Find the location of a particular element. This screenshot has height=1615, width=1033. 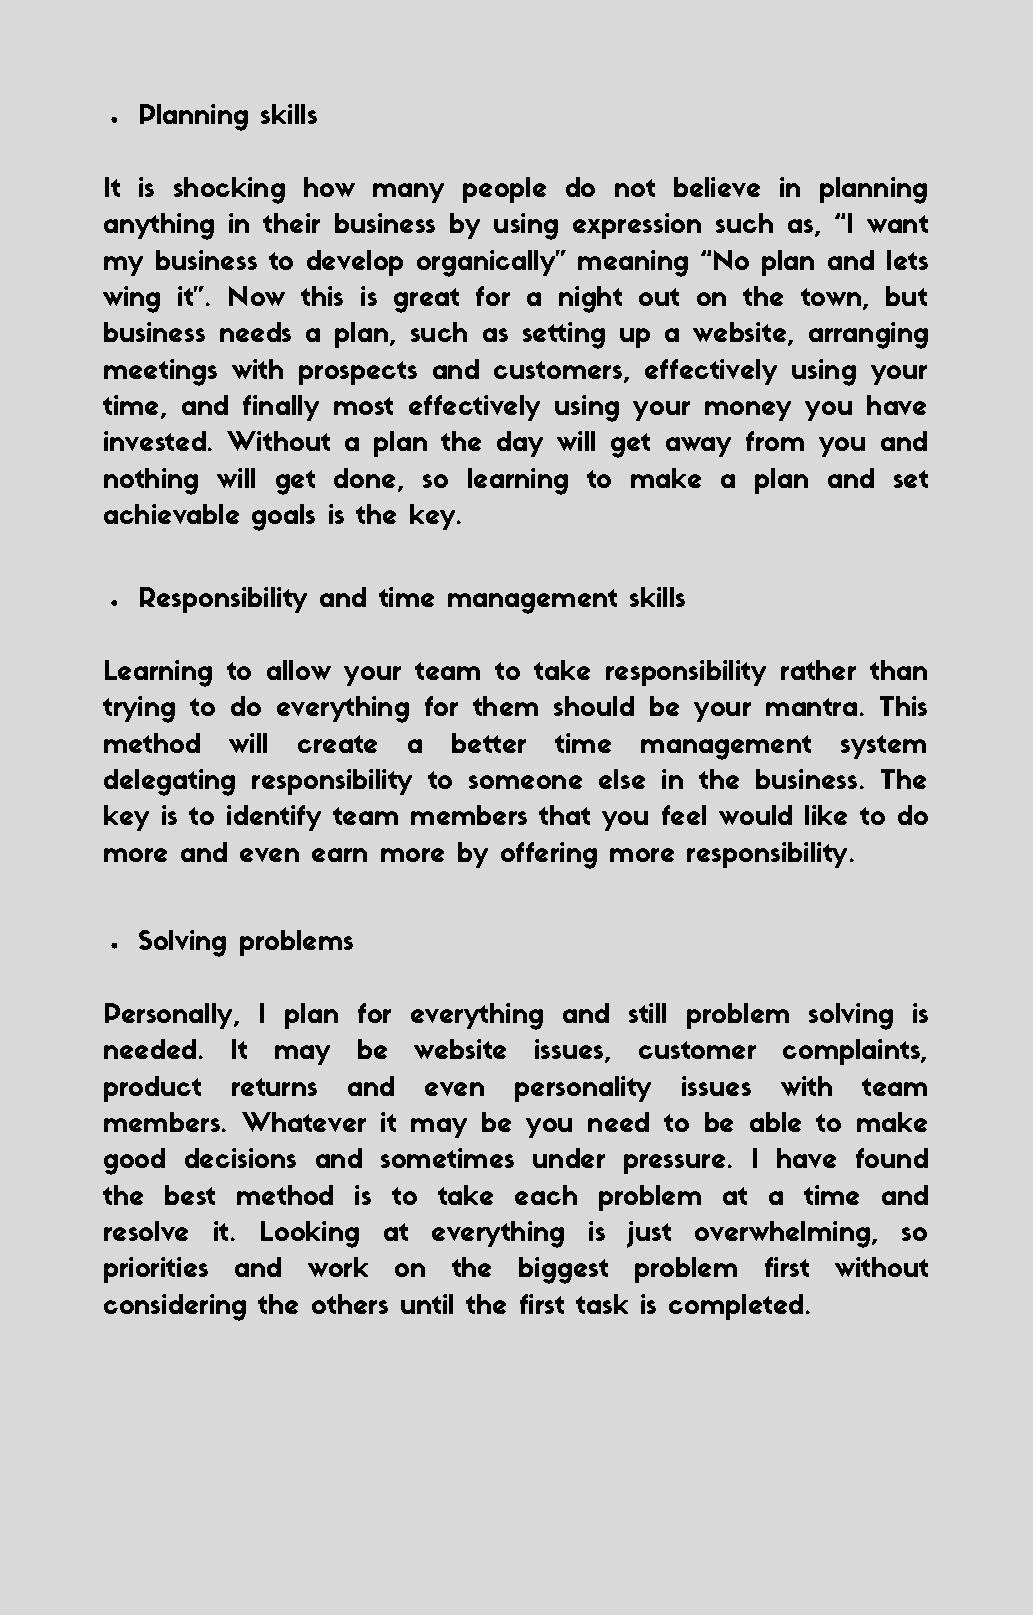

want is located at coordinates (898, 224).
